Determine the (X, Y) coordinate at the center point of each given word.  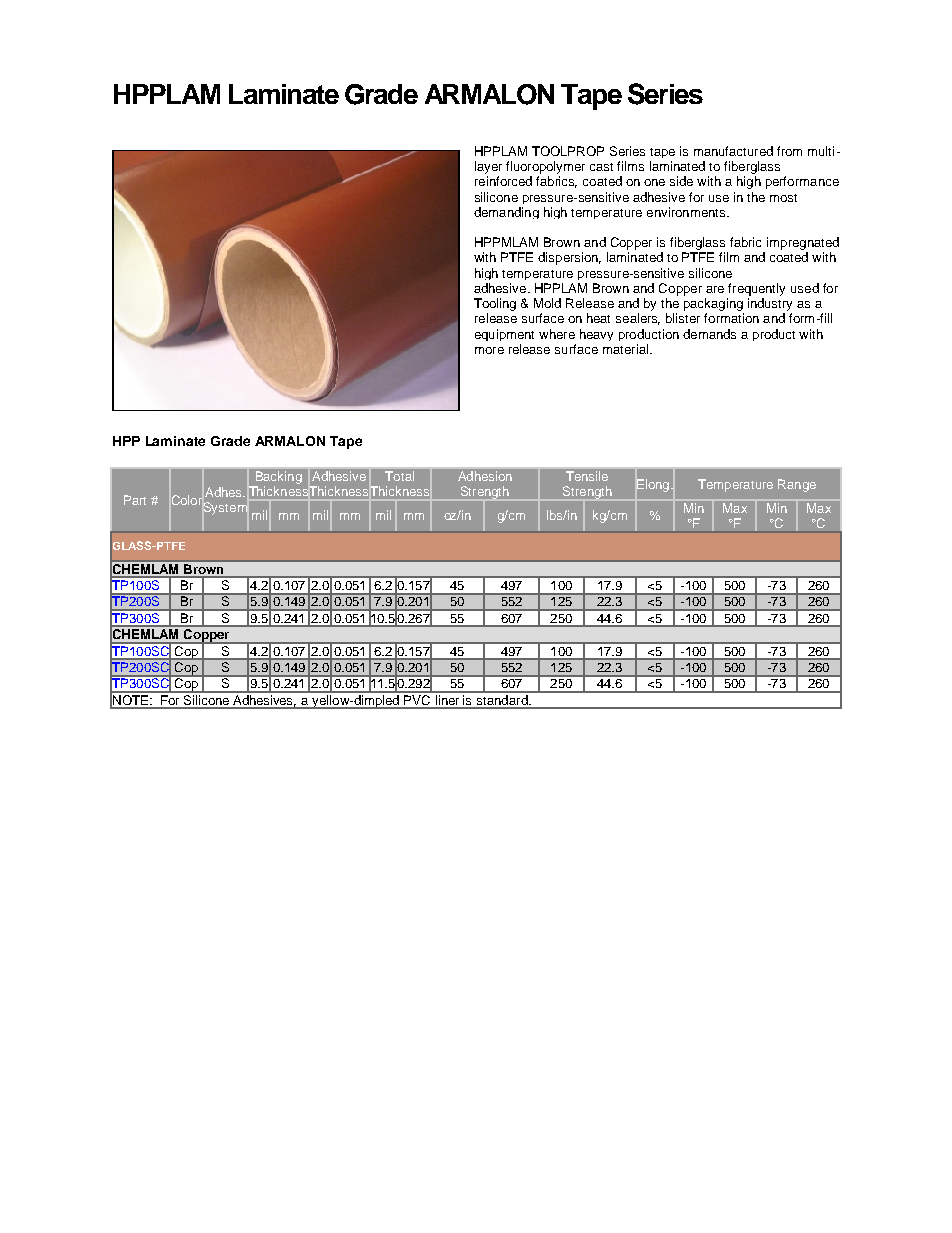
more (489, 350)
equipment (504, 335)
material (625, 349)
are (715, 289)
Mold (547, 303)
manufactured (733, 151)
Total (399, 476)
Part (135, 500)
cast (601, 167)
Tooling (495, 304)
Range (797, 485)
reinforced (503, 181)
